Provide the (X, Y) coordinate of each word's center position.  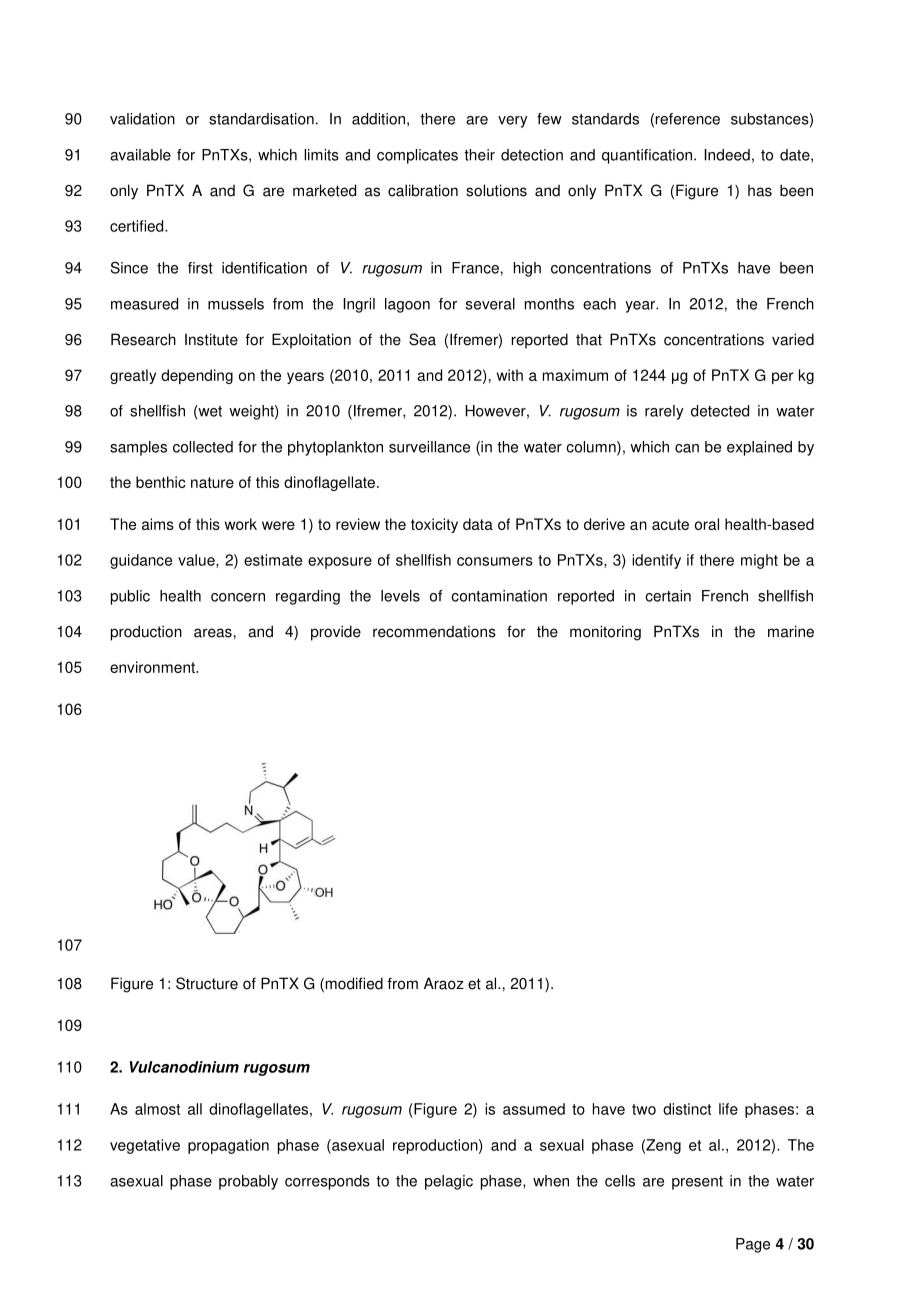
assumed (534, 1109)
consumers (495, 561)
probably (248, 1182)
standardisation (261, 119)
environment (153, 667)
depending (197, 376)
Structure (207, 983)
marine (791, 631)
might (759, 561)
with (510, 375)
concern (238, 597)
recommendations (434, 631)
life (728, 1109)
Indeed (727, 155)
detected (720, 411)
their (479, 155)
